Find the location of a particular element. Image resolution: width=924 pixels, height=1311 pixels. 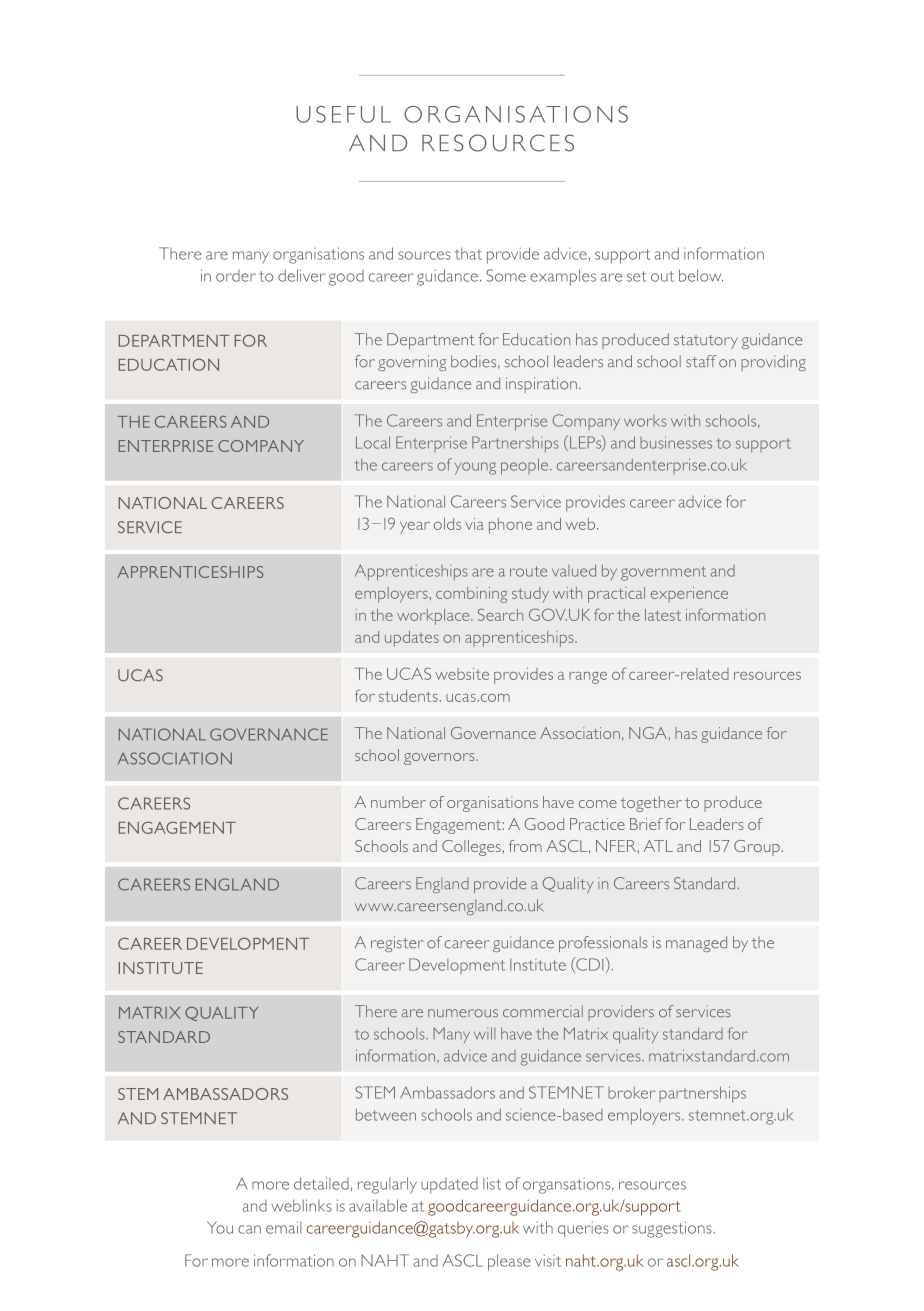

email is located at coordinates (284, 1227).
